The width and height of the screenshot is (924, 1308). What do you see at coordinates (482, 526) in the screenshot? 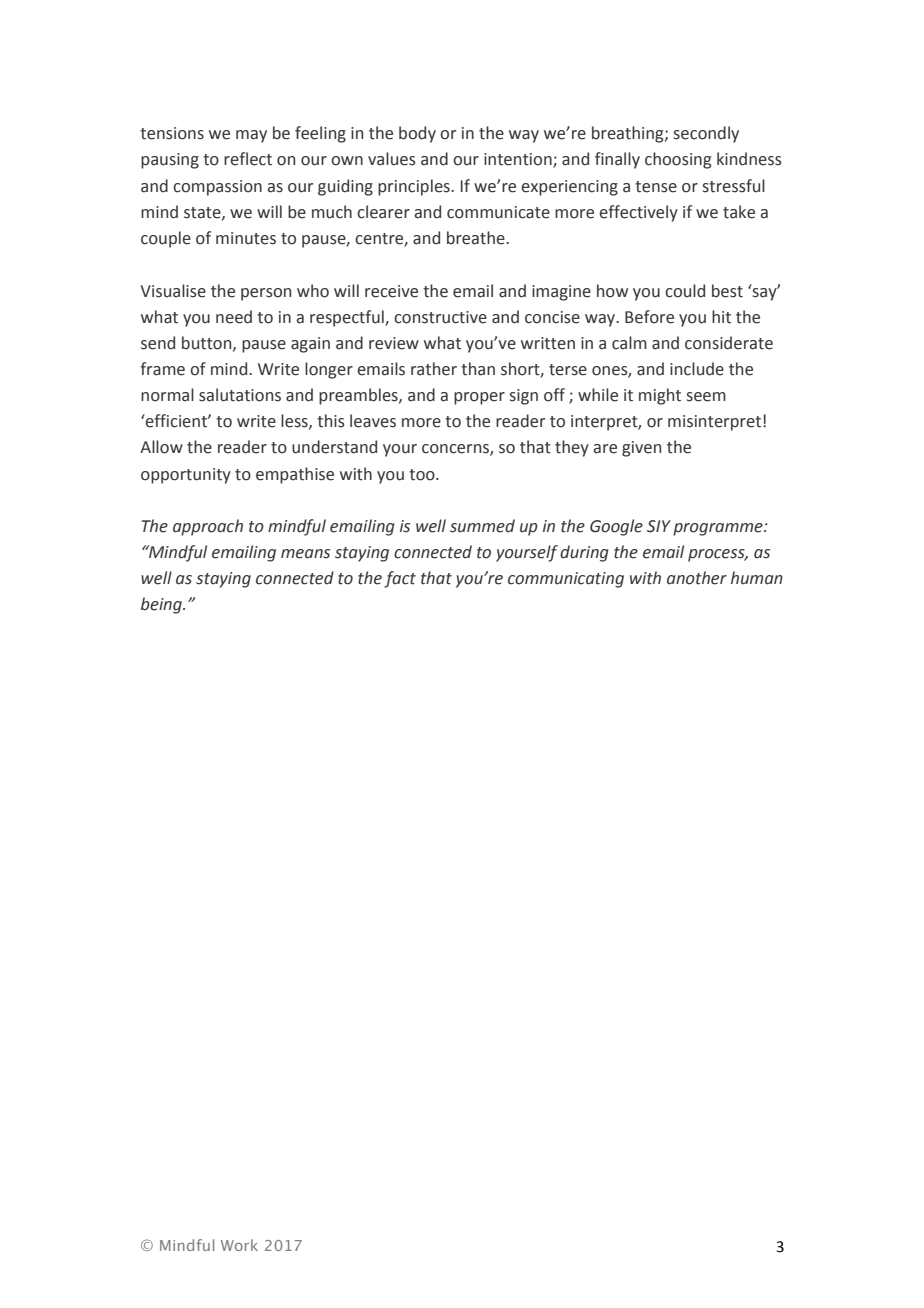
I see `summed` at bounding box center [482, 526].
